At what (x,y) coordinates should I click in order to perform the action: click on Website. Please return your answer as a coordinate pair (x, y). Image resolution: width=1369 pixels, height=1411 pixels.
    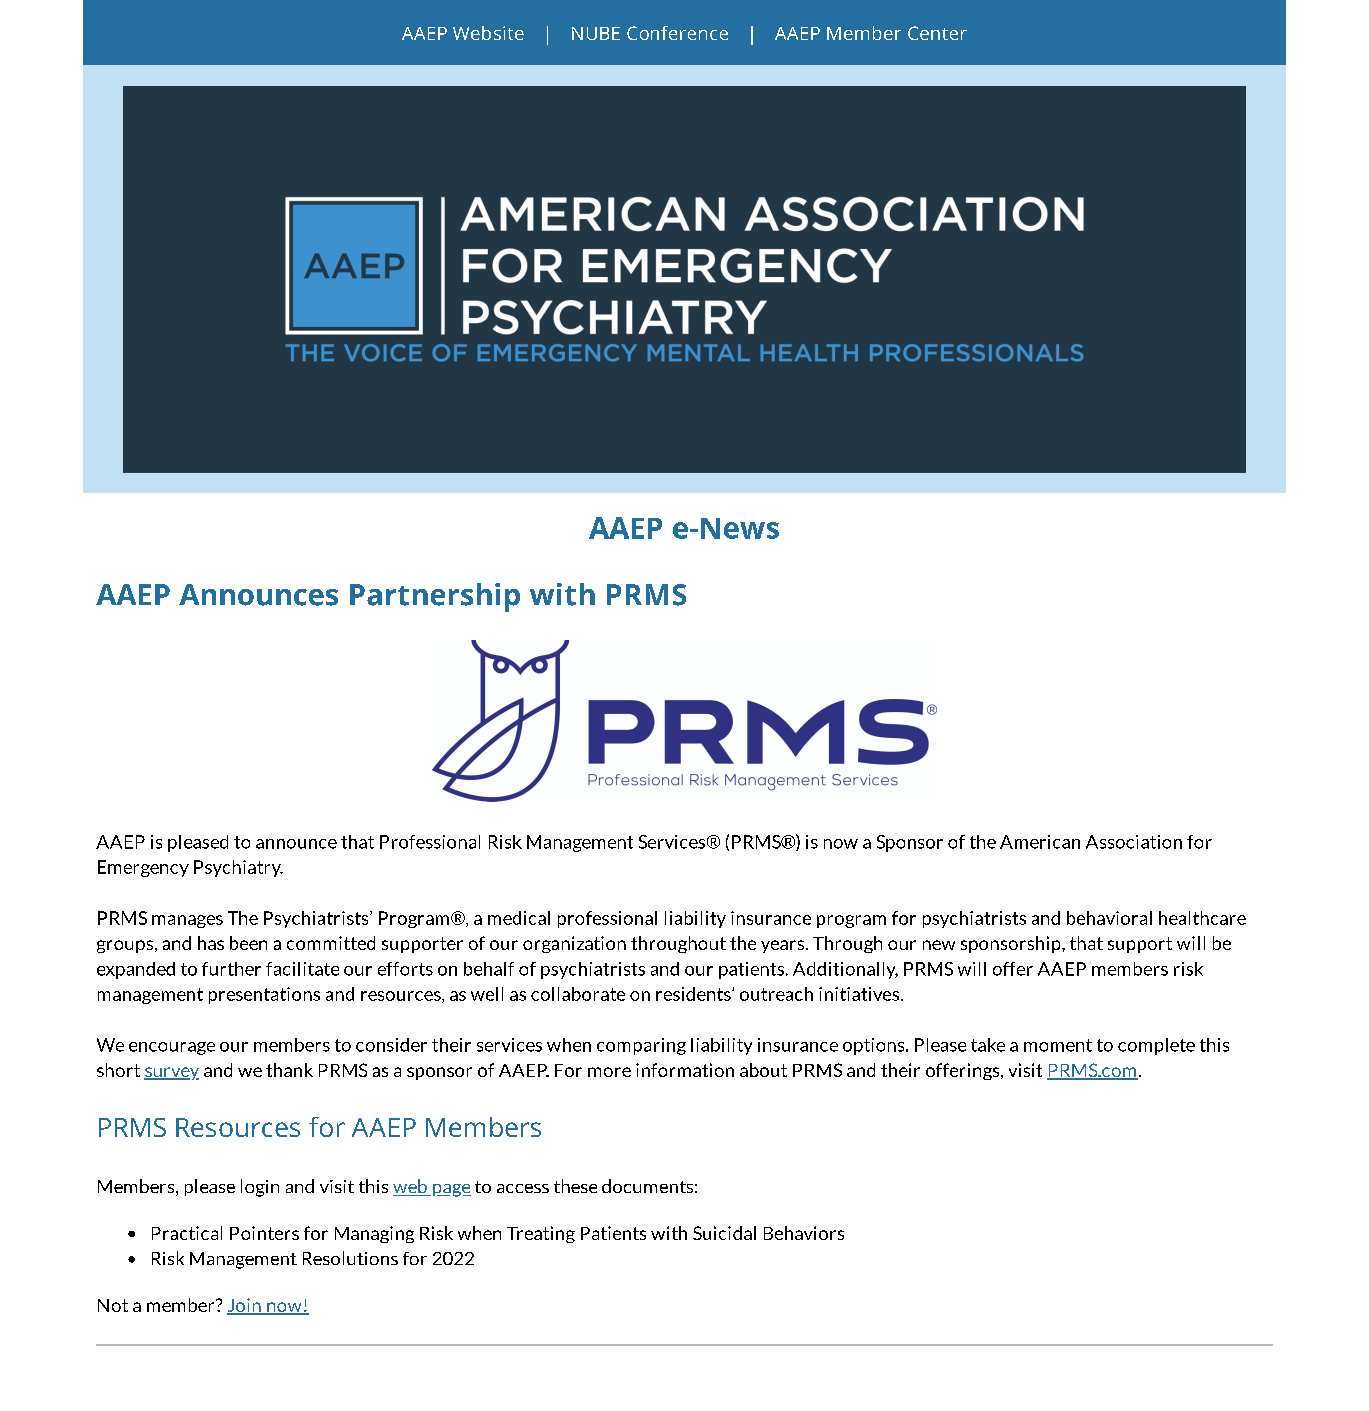
    Looking at the image, I should click on (488, 33).
